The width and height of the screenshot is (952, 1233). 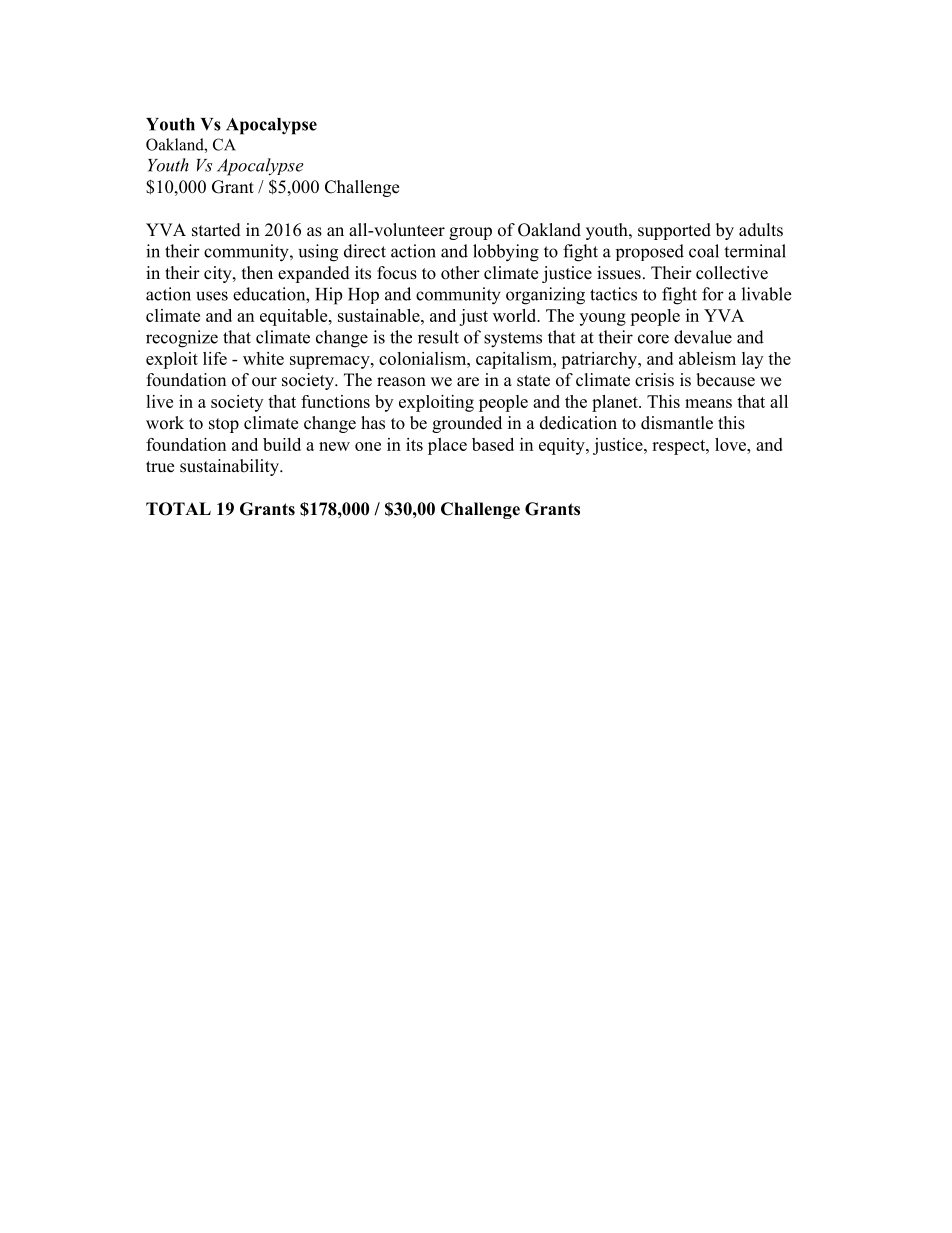 What do you see at coordinates (516, 315) in the screenshot?
I see `world` at bounding box center [516, 315].
